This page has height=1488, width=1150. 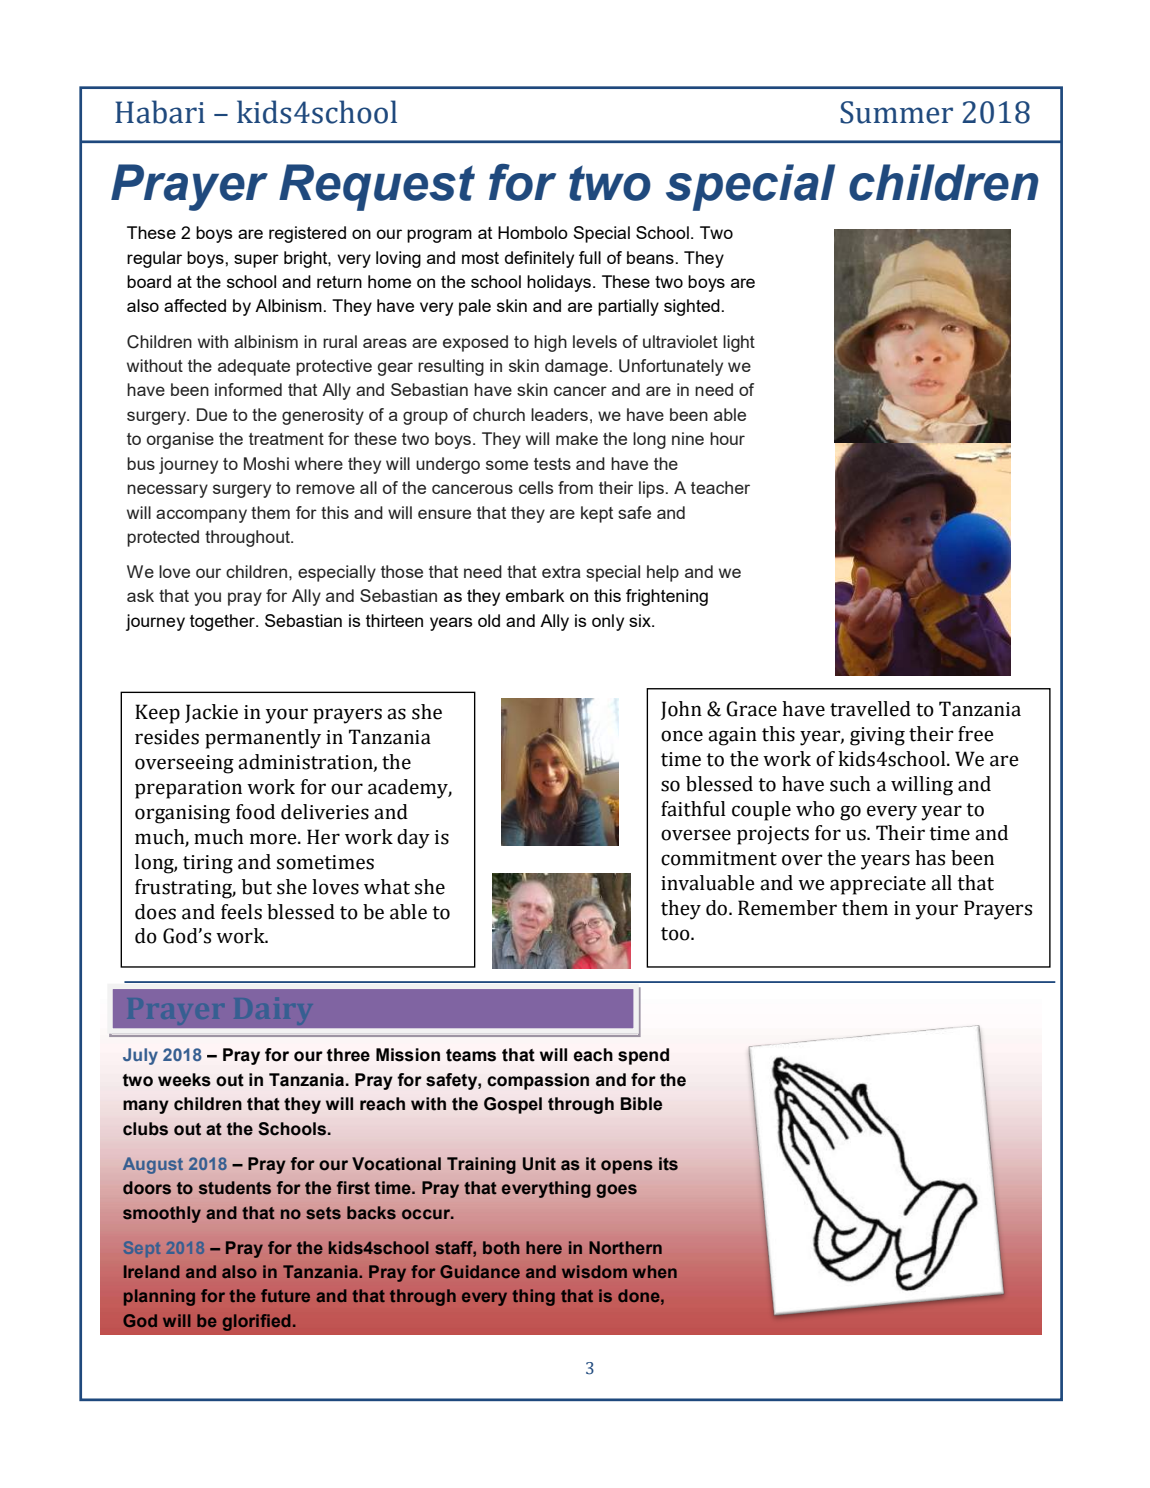 What do you see at coordinates (594, 1271) in the page?
I see `wisdom` at bounding box center [594, 1271].
